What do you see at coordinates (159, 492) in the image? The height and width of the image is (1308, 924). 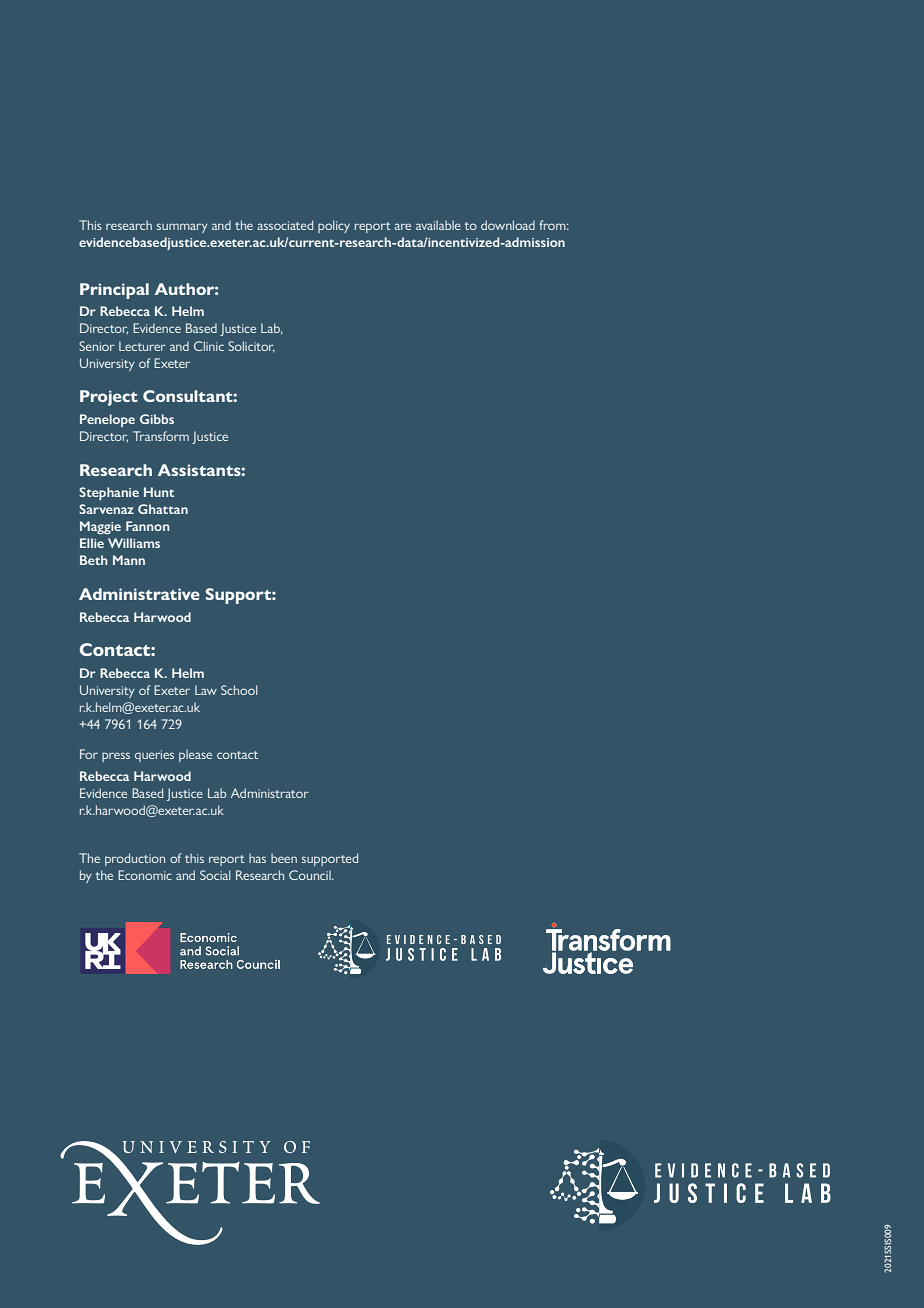 I see `Hunt` at bounding box center [159, 492].
